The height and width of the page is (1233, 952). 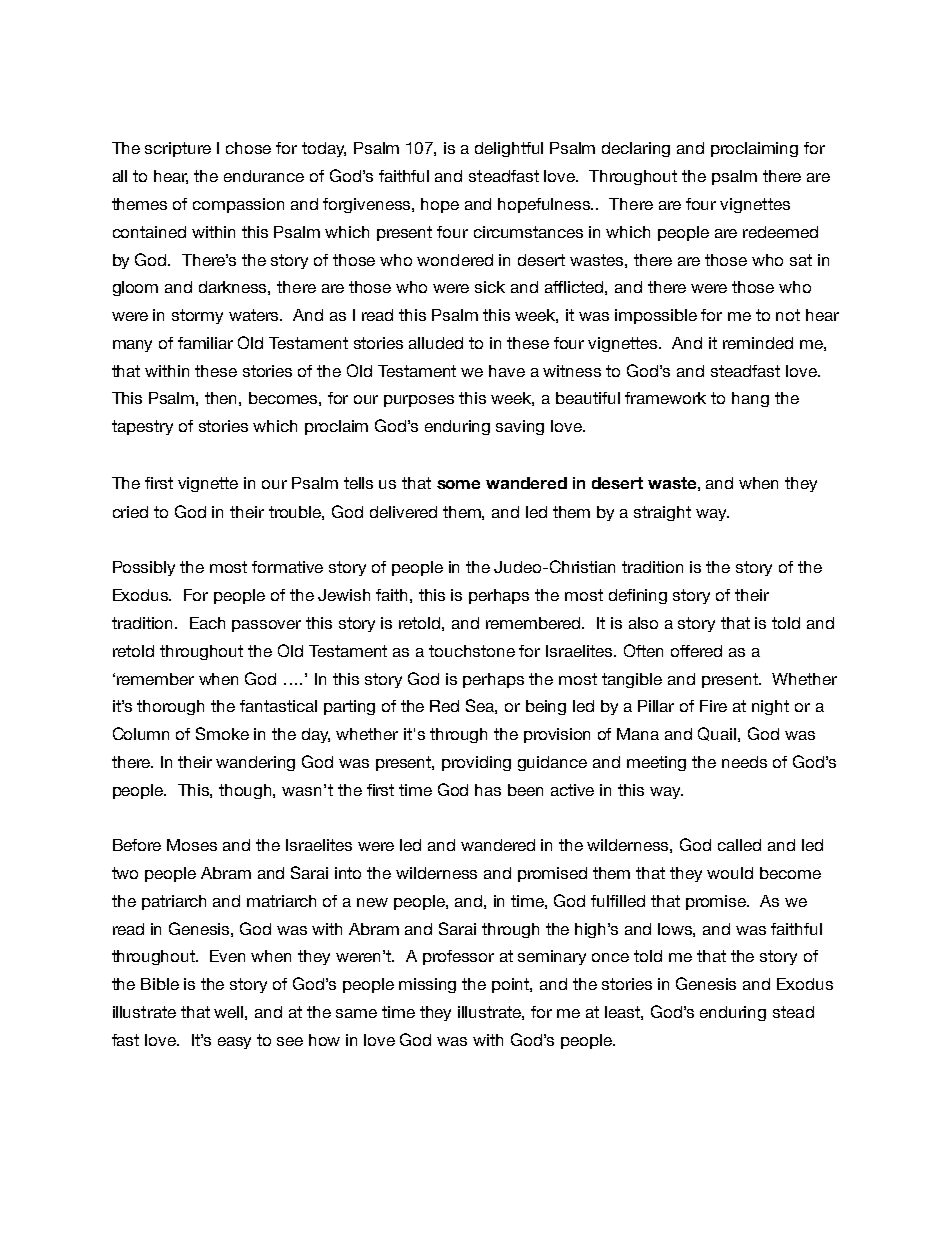 I want to click on scripture, so click(x=178, y=149).
